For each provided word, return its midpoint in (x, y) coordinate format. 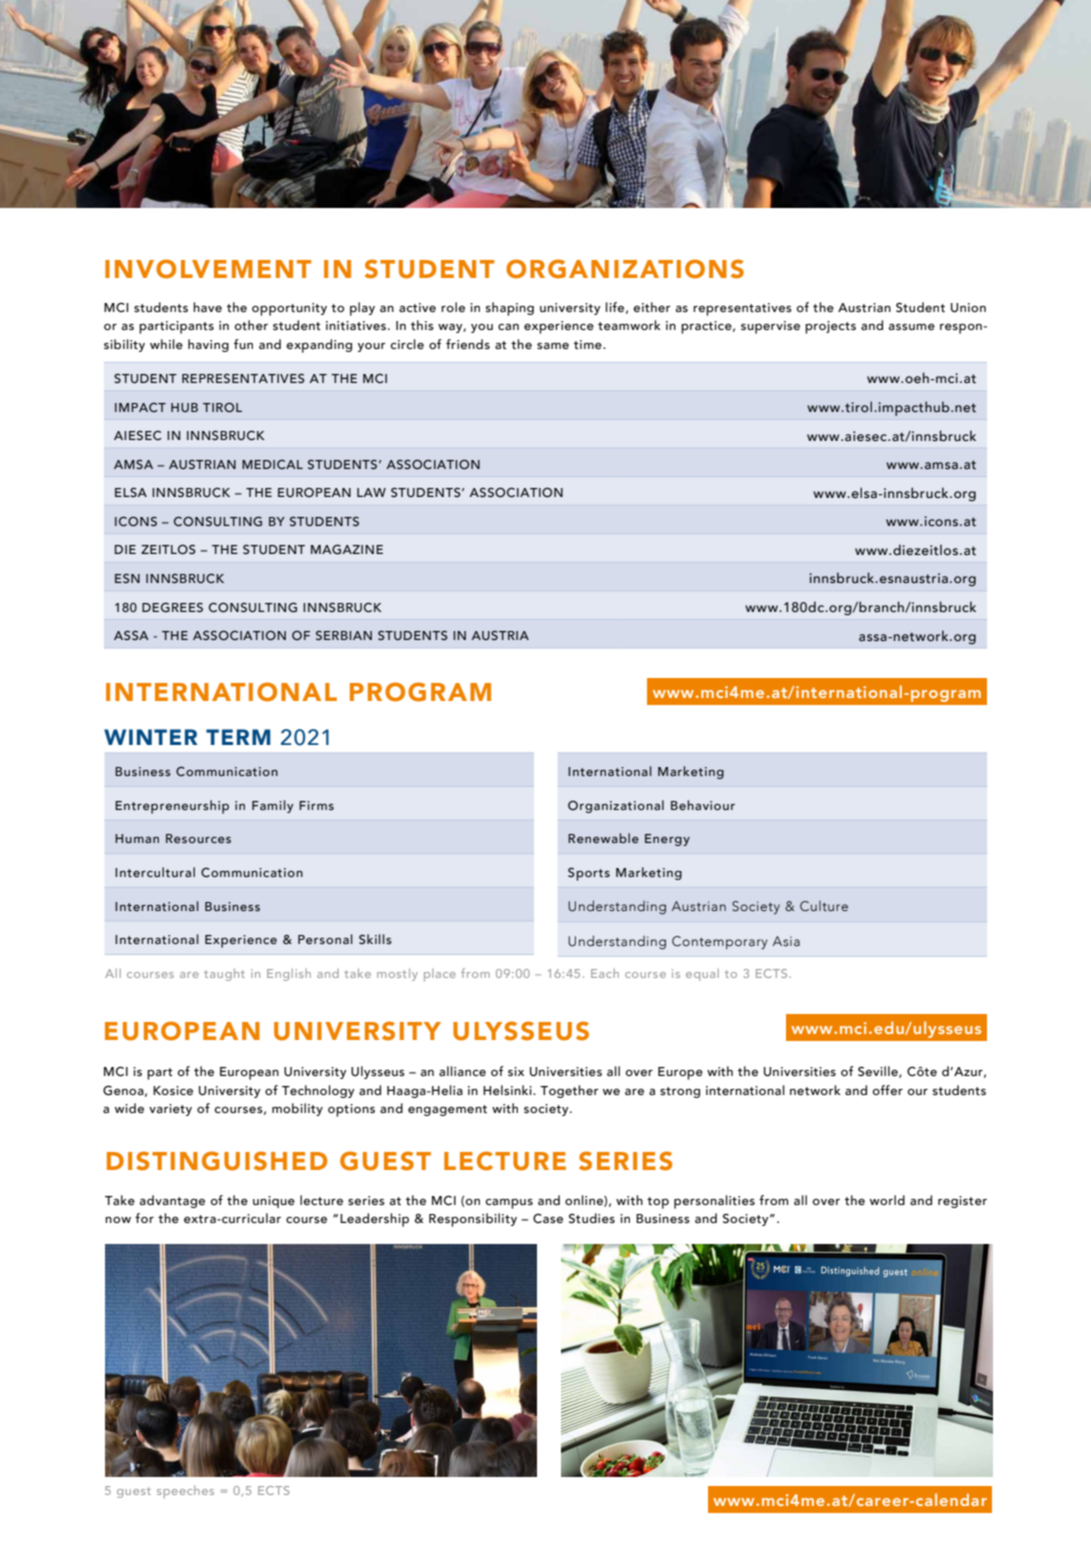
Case (548, 1218)
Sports (589, 874)
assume (912, 327)
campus (509, 1203)
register (962, 1202)
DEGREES (172, 607)
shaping (510, 309)
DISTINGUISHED (217, 1161)
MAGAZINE (347, 549)
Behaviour (703, 805)
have (207, 307)
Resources (198, 838)
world (887, 1200)
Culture (824, 906)
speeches (185, 1491)
